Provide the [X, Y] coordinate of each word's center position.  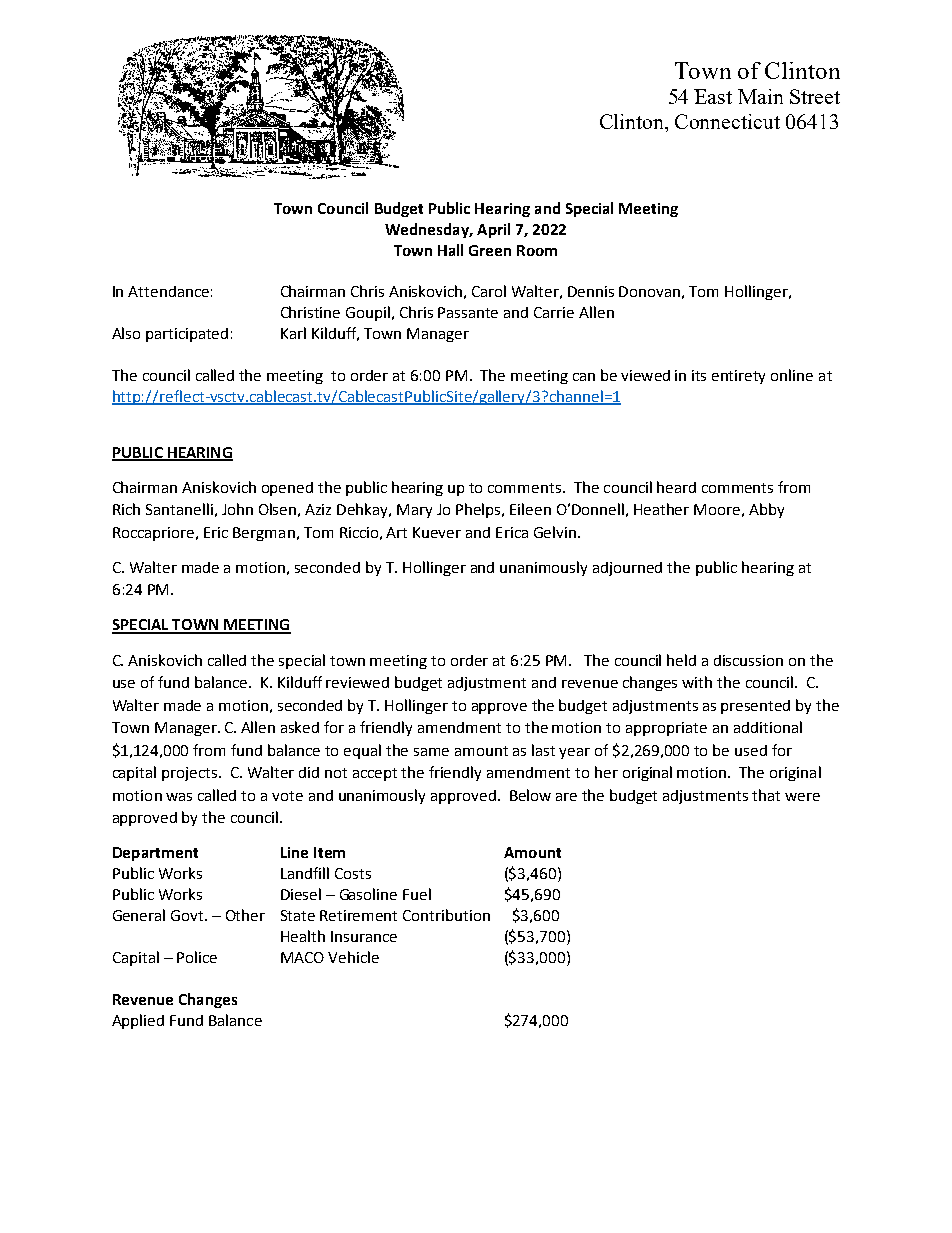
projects [191, 774]
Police [197, 957]
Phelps [479, 510]
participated [187, 335]
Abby [766, 510]
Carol [489, 291]
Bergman [264, 534]
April [493, 230]
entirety [738, 377]
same [431, 752]
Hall [450, 250]
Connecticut [727, 121]
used [751, 750]
